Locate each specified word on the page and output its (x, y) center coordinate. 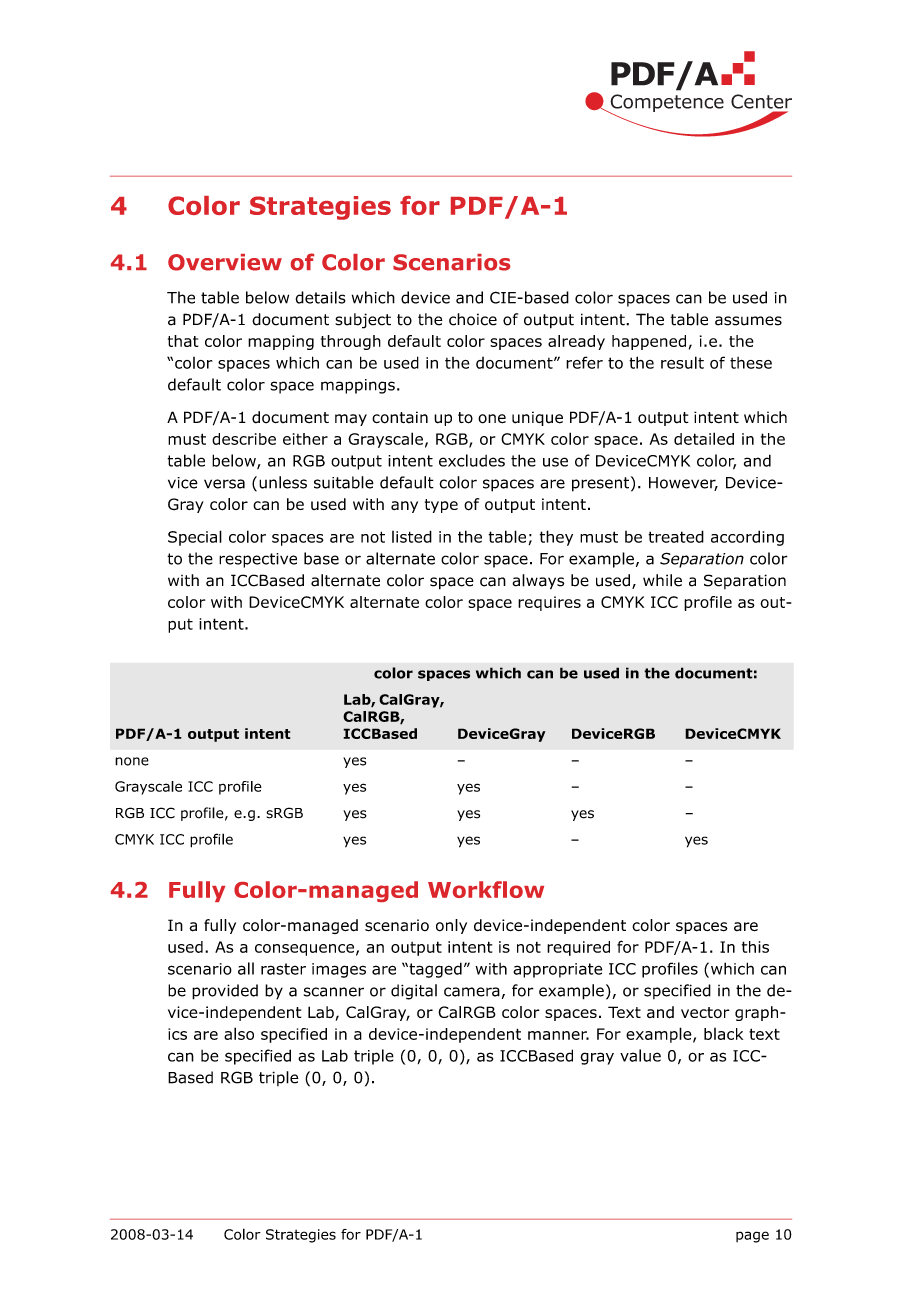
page (752, 1237)
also (239, 1033)
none (132, 761)
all (246, 968)
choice (473, 319)
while (662, 580)
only (451, 926)
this (755, 947)
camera (472, 992)
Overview (225, 262)
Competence (666, 104)
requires (549, 603)
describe (244, 439)
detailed (704, 438)
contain (400, 417)
